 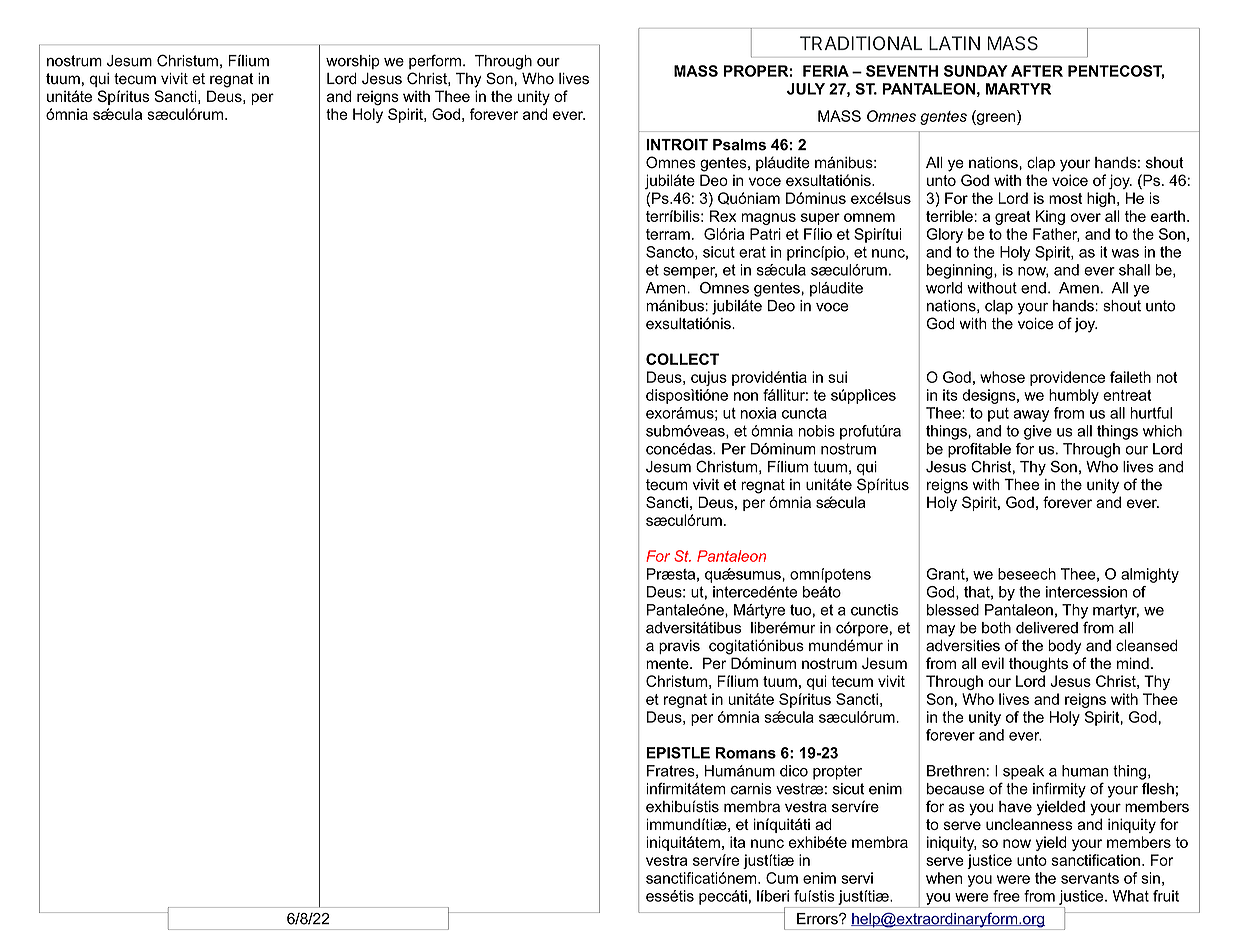 What do you see at coordinates (1131, 896) in the page?
I see `What` at bounding box center [1131, 896].
